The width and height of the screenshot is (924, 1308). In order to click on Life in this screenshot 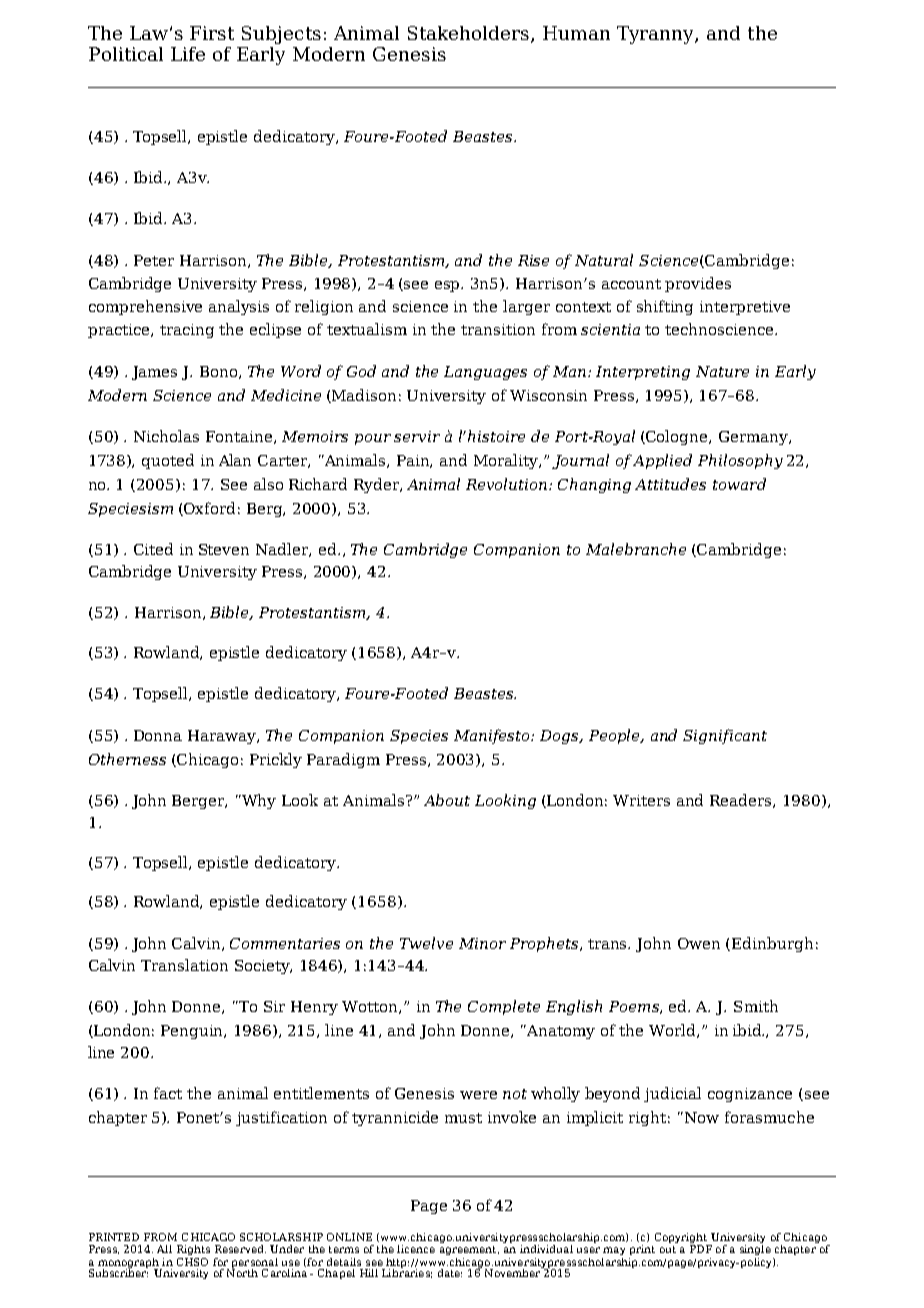, I will do `click(188, 54)`.
